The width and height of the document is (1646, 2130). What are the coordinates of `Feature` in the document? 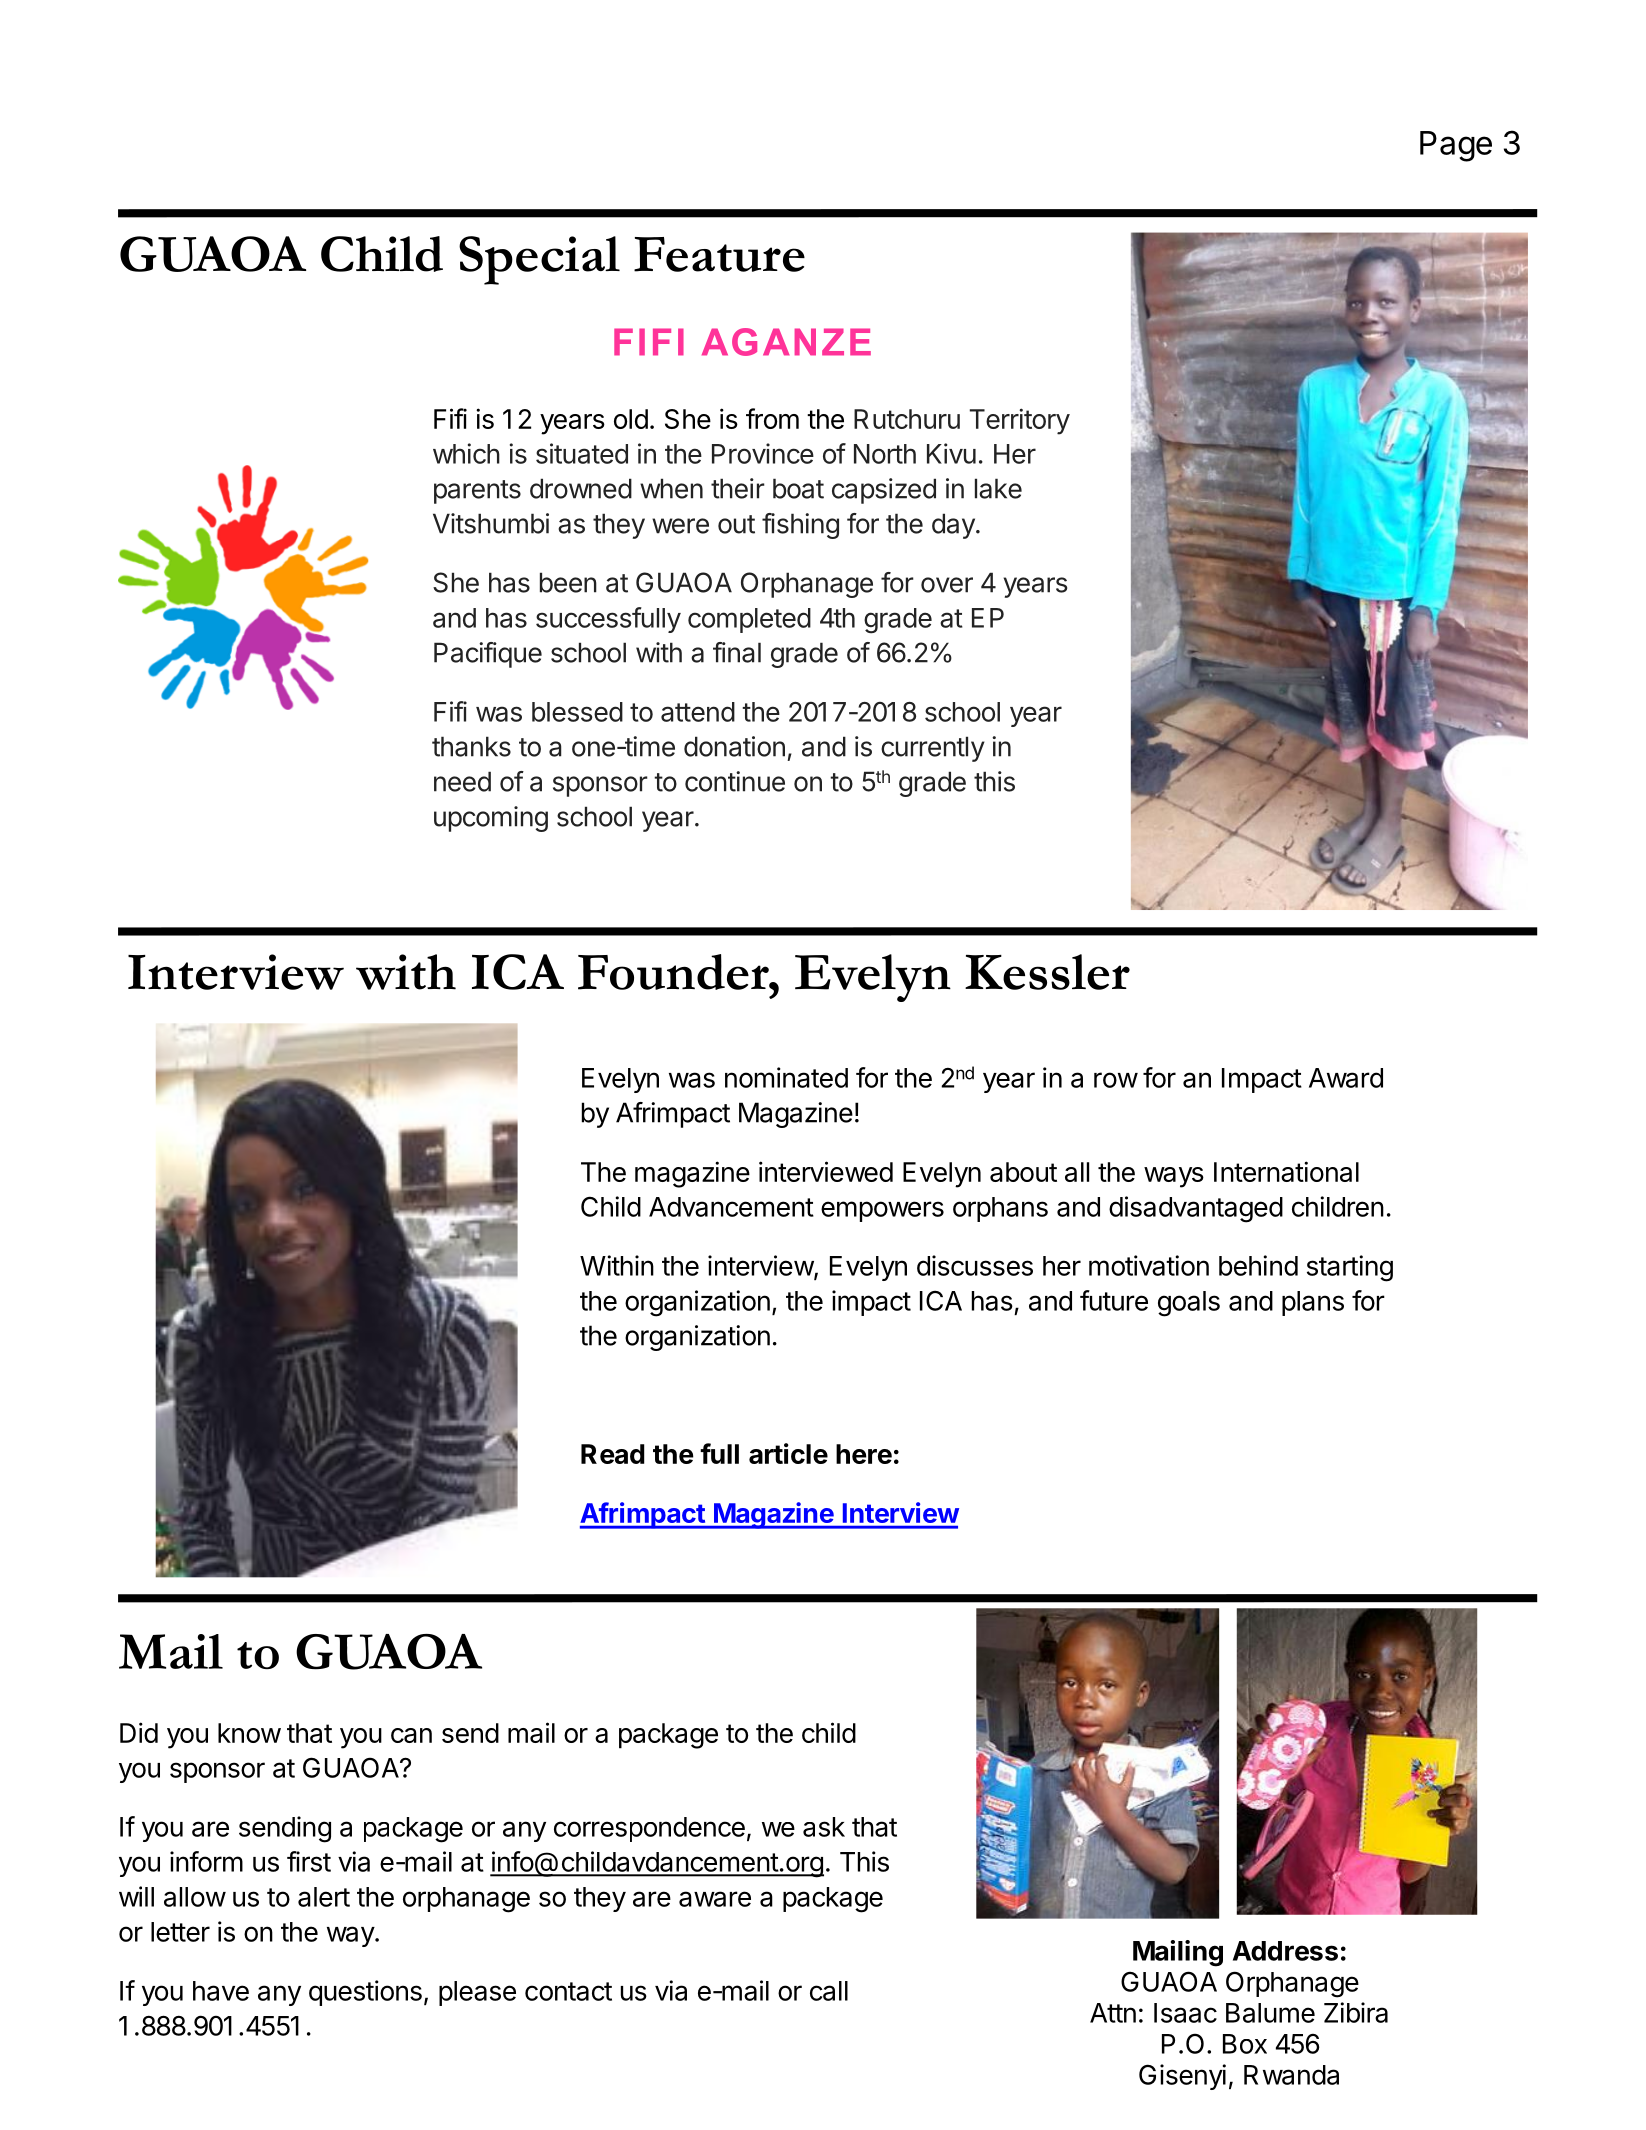 It's located at (719, 254).
